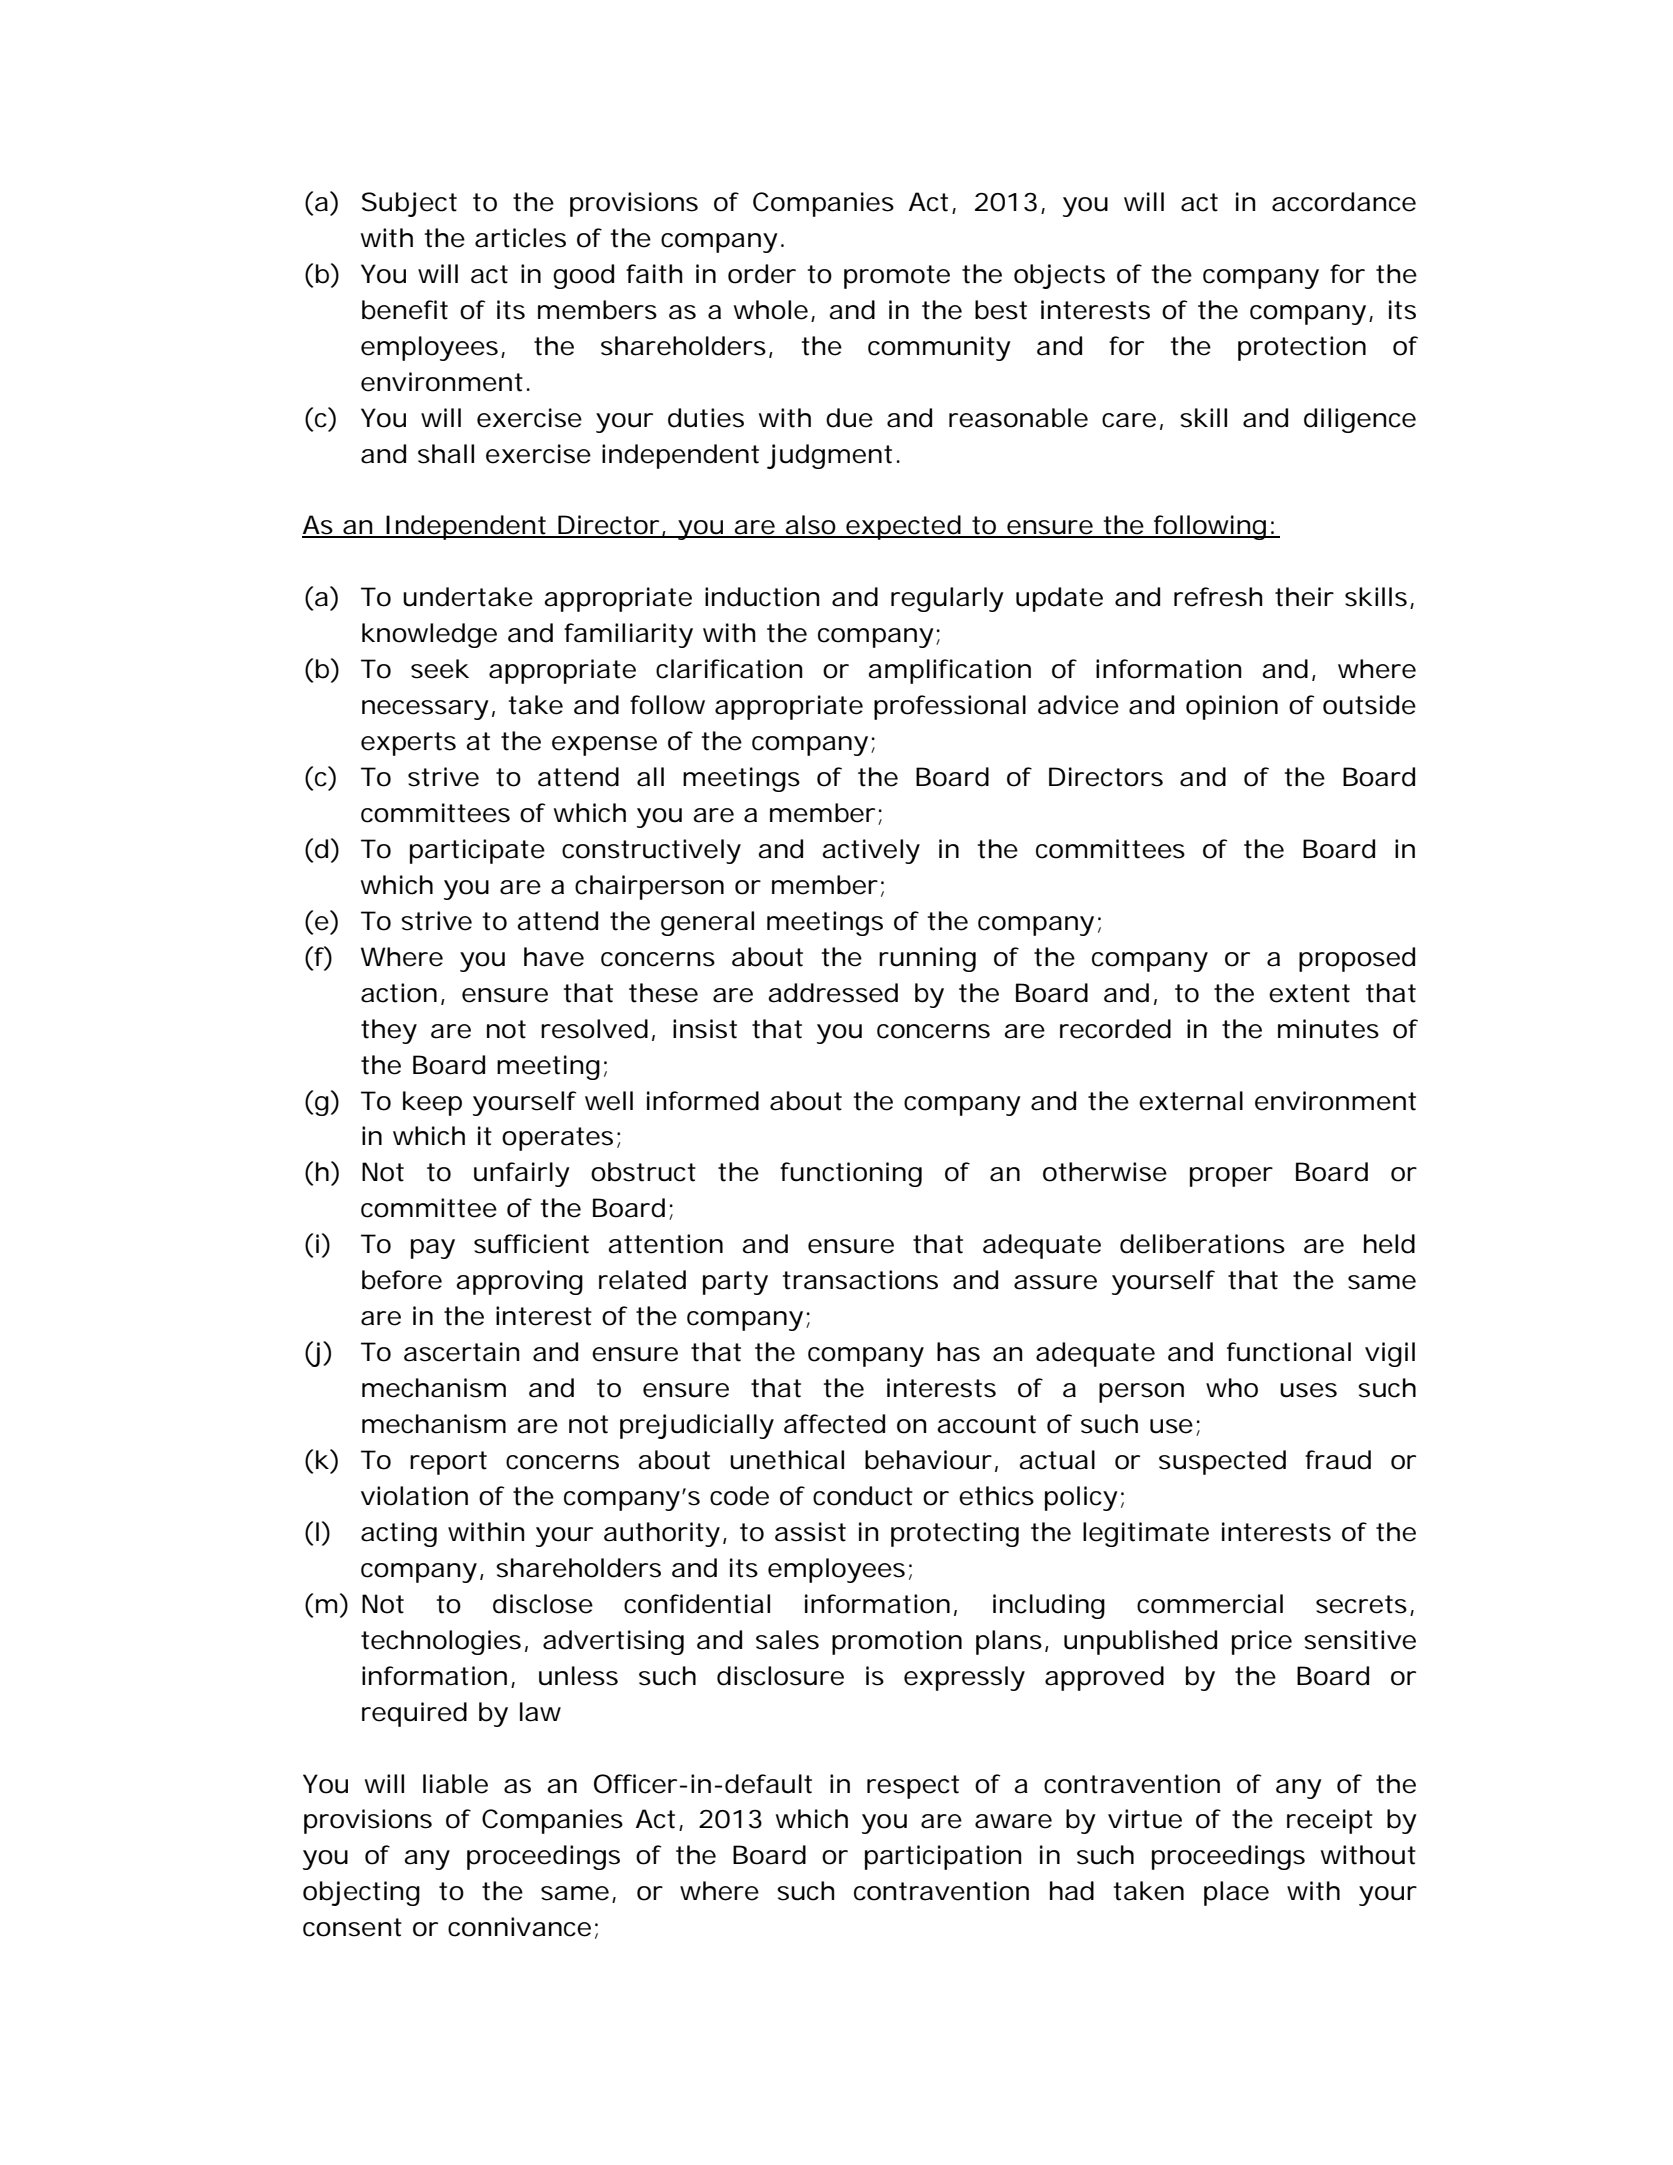  What do you see at coordinates (352, 1927) in the document?
I see `consent` at bounding box center [352, 1927].
